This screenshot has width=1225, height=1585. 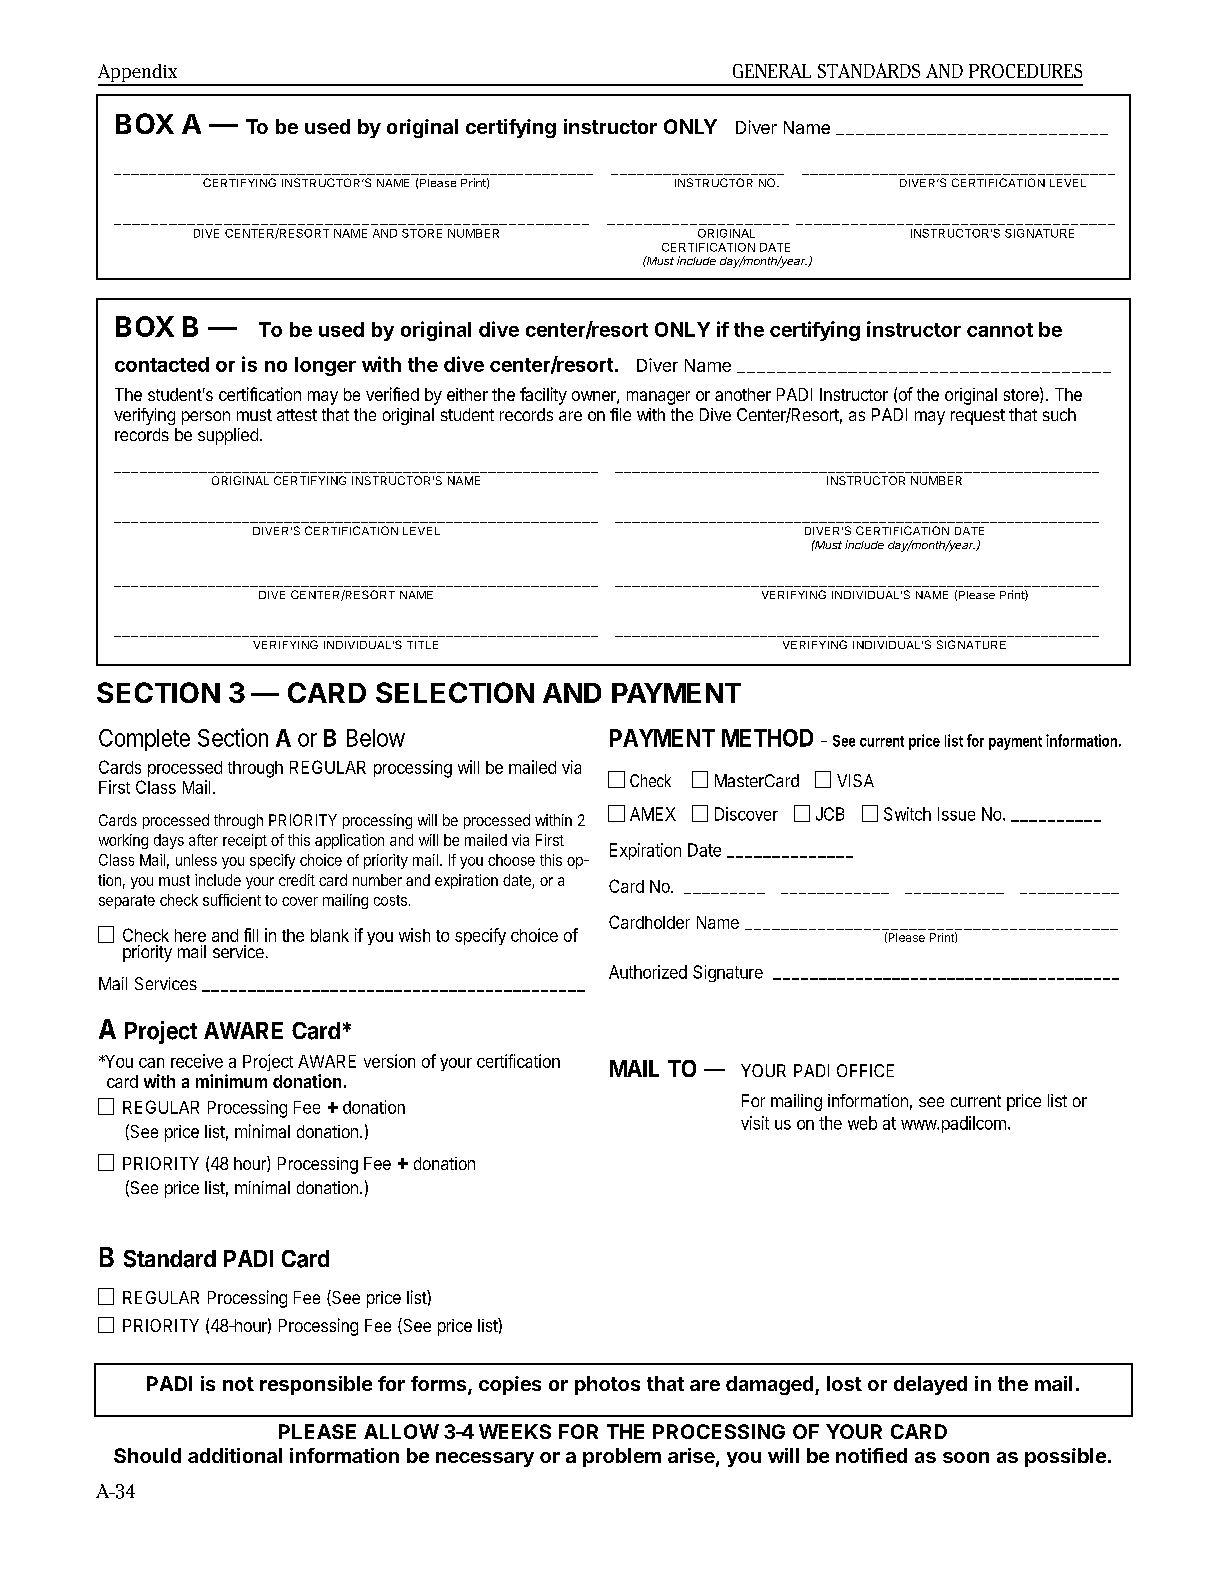 What do you see at coordinates (607, 1385) in the screenshot?
I see `photos` at bounding box center [607, 1385].
